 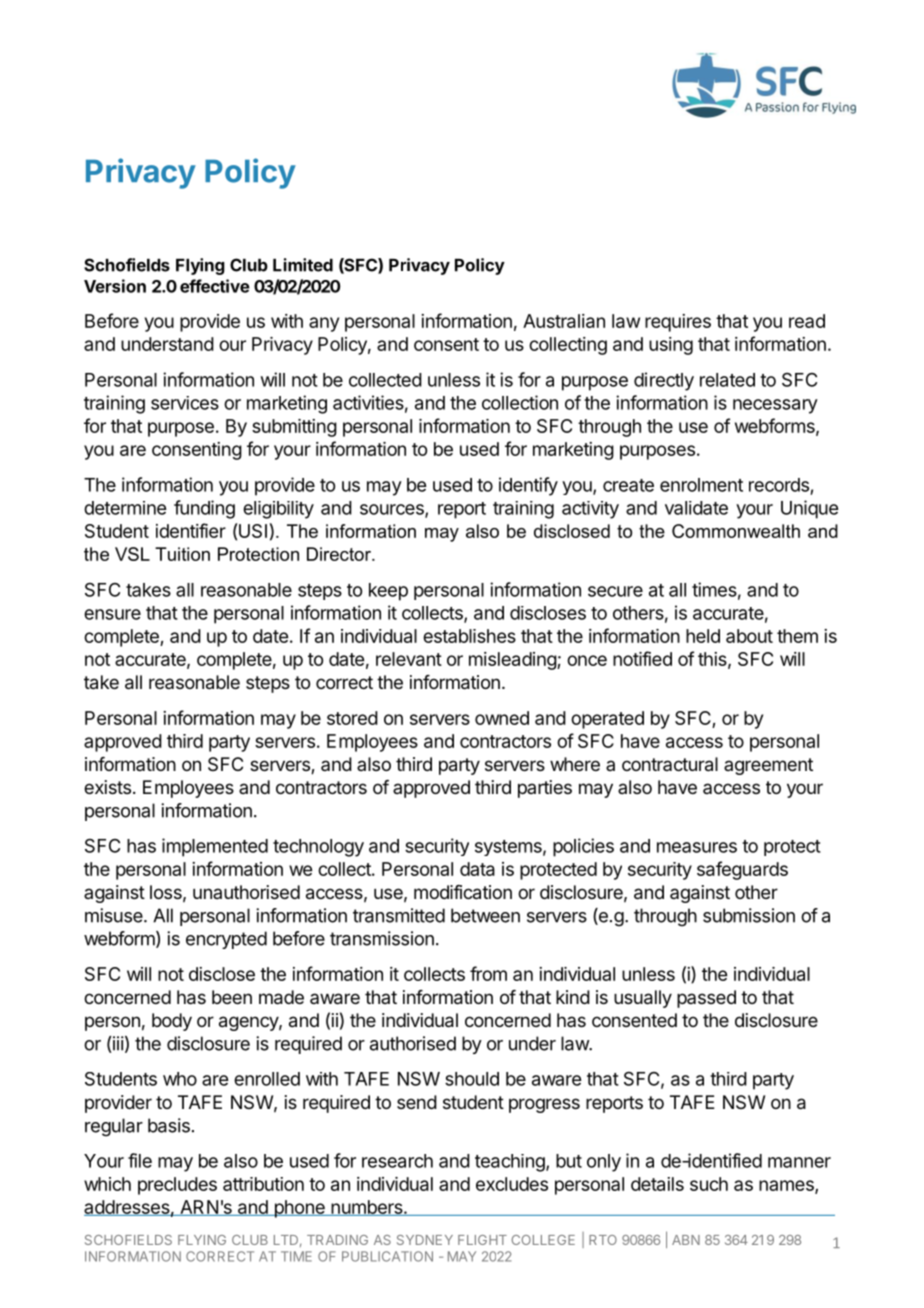 I want to click on been, so click(x=232, y=997).
